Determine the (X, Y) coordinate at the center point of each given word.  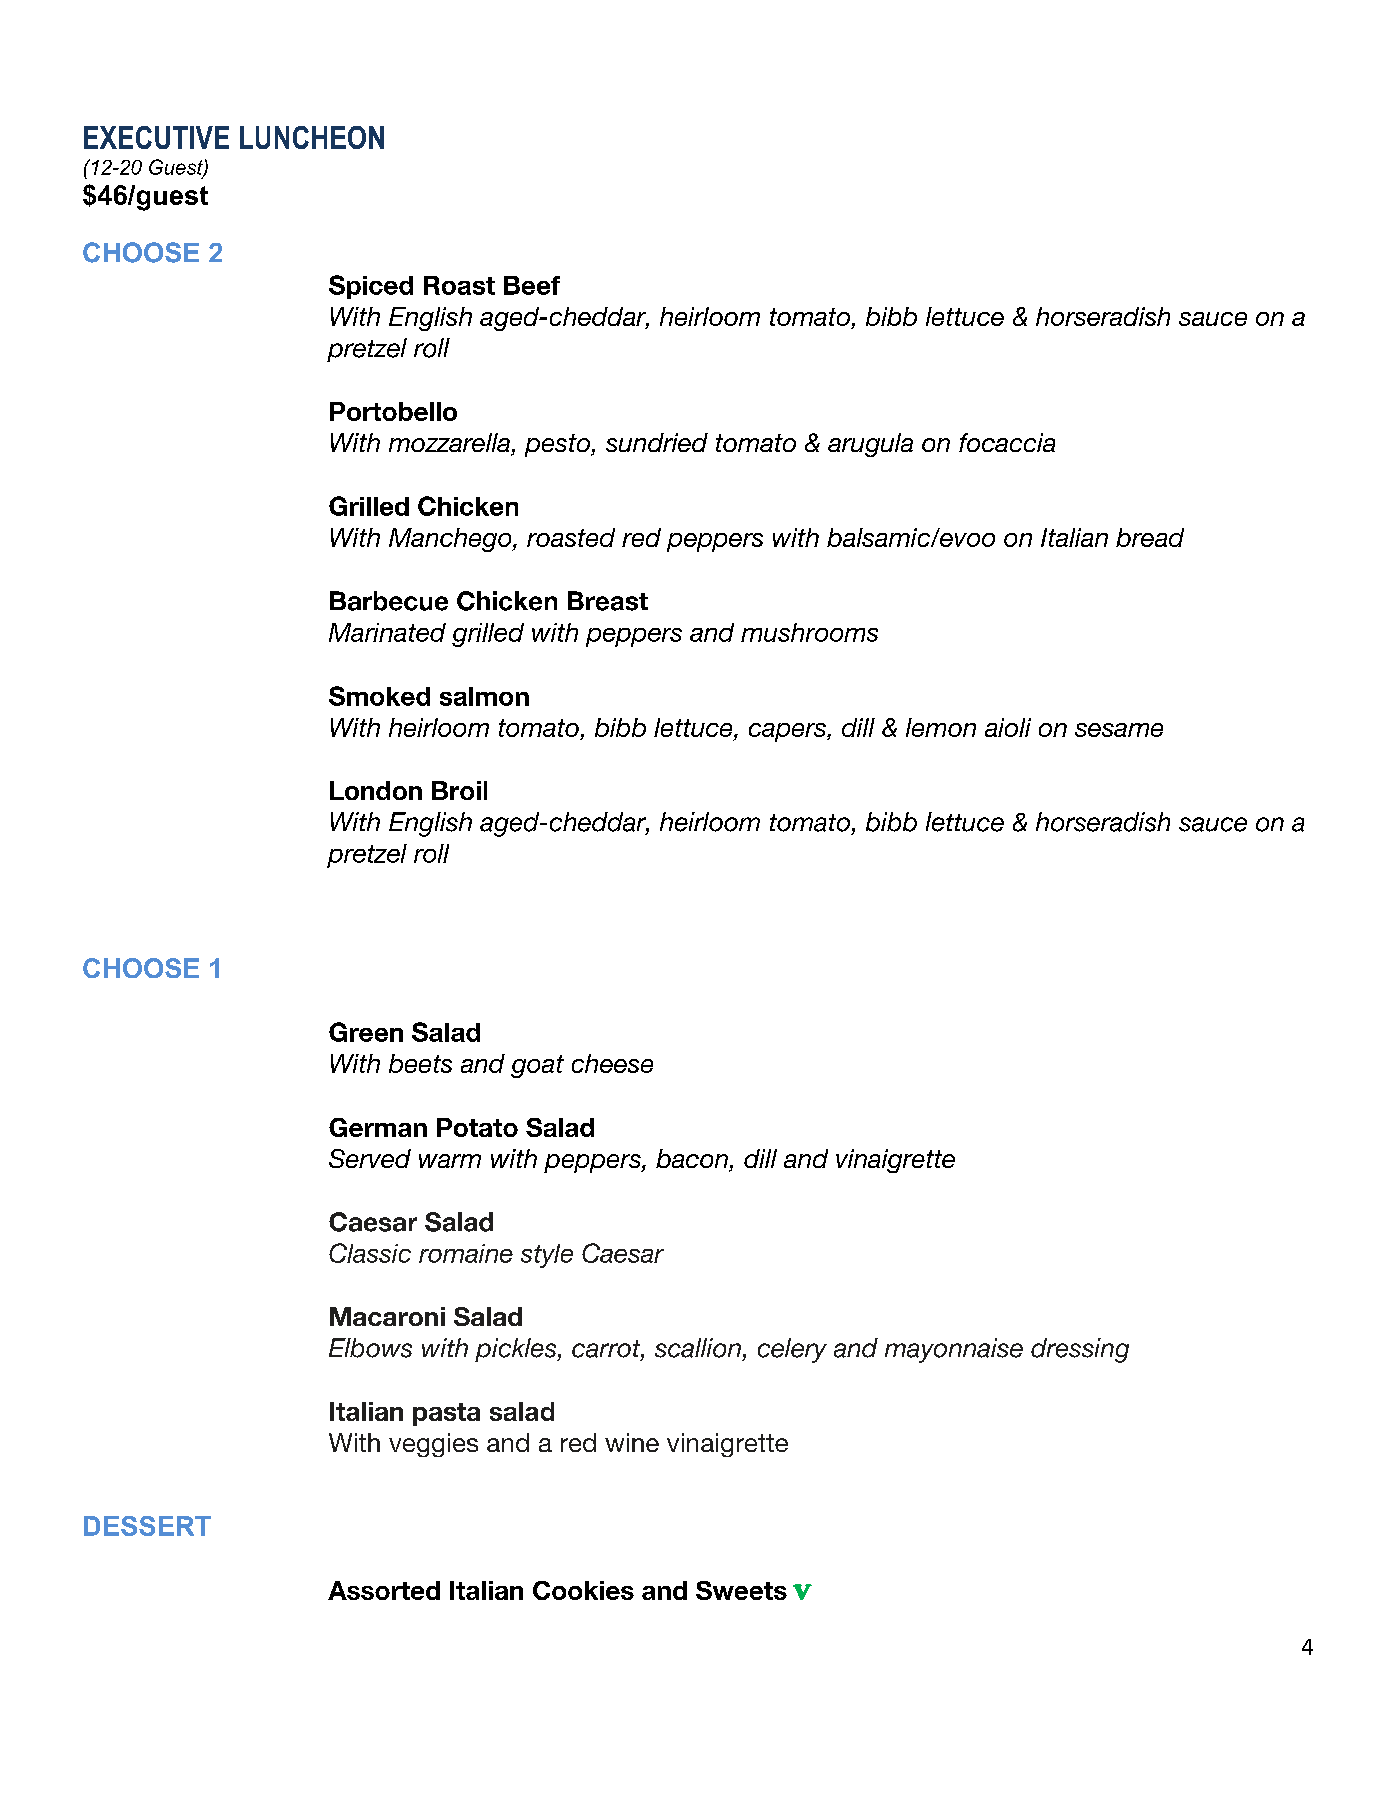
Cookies (583, 1590)
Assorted (384, 1590)
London (376, 790)
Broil (459, 790)
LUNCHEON (312, 137)
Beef (532, 285)
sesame (1119, 730)
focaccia (1007, 442)
